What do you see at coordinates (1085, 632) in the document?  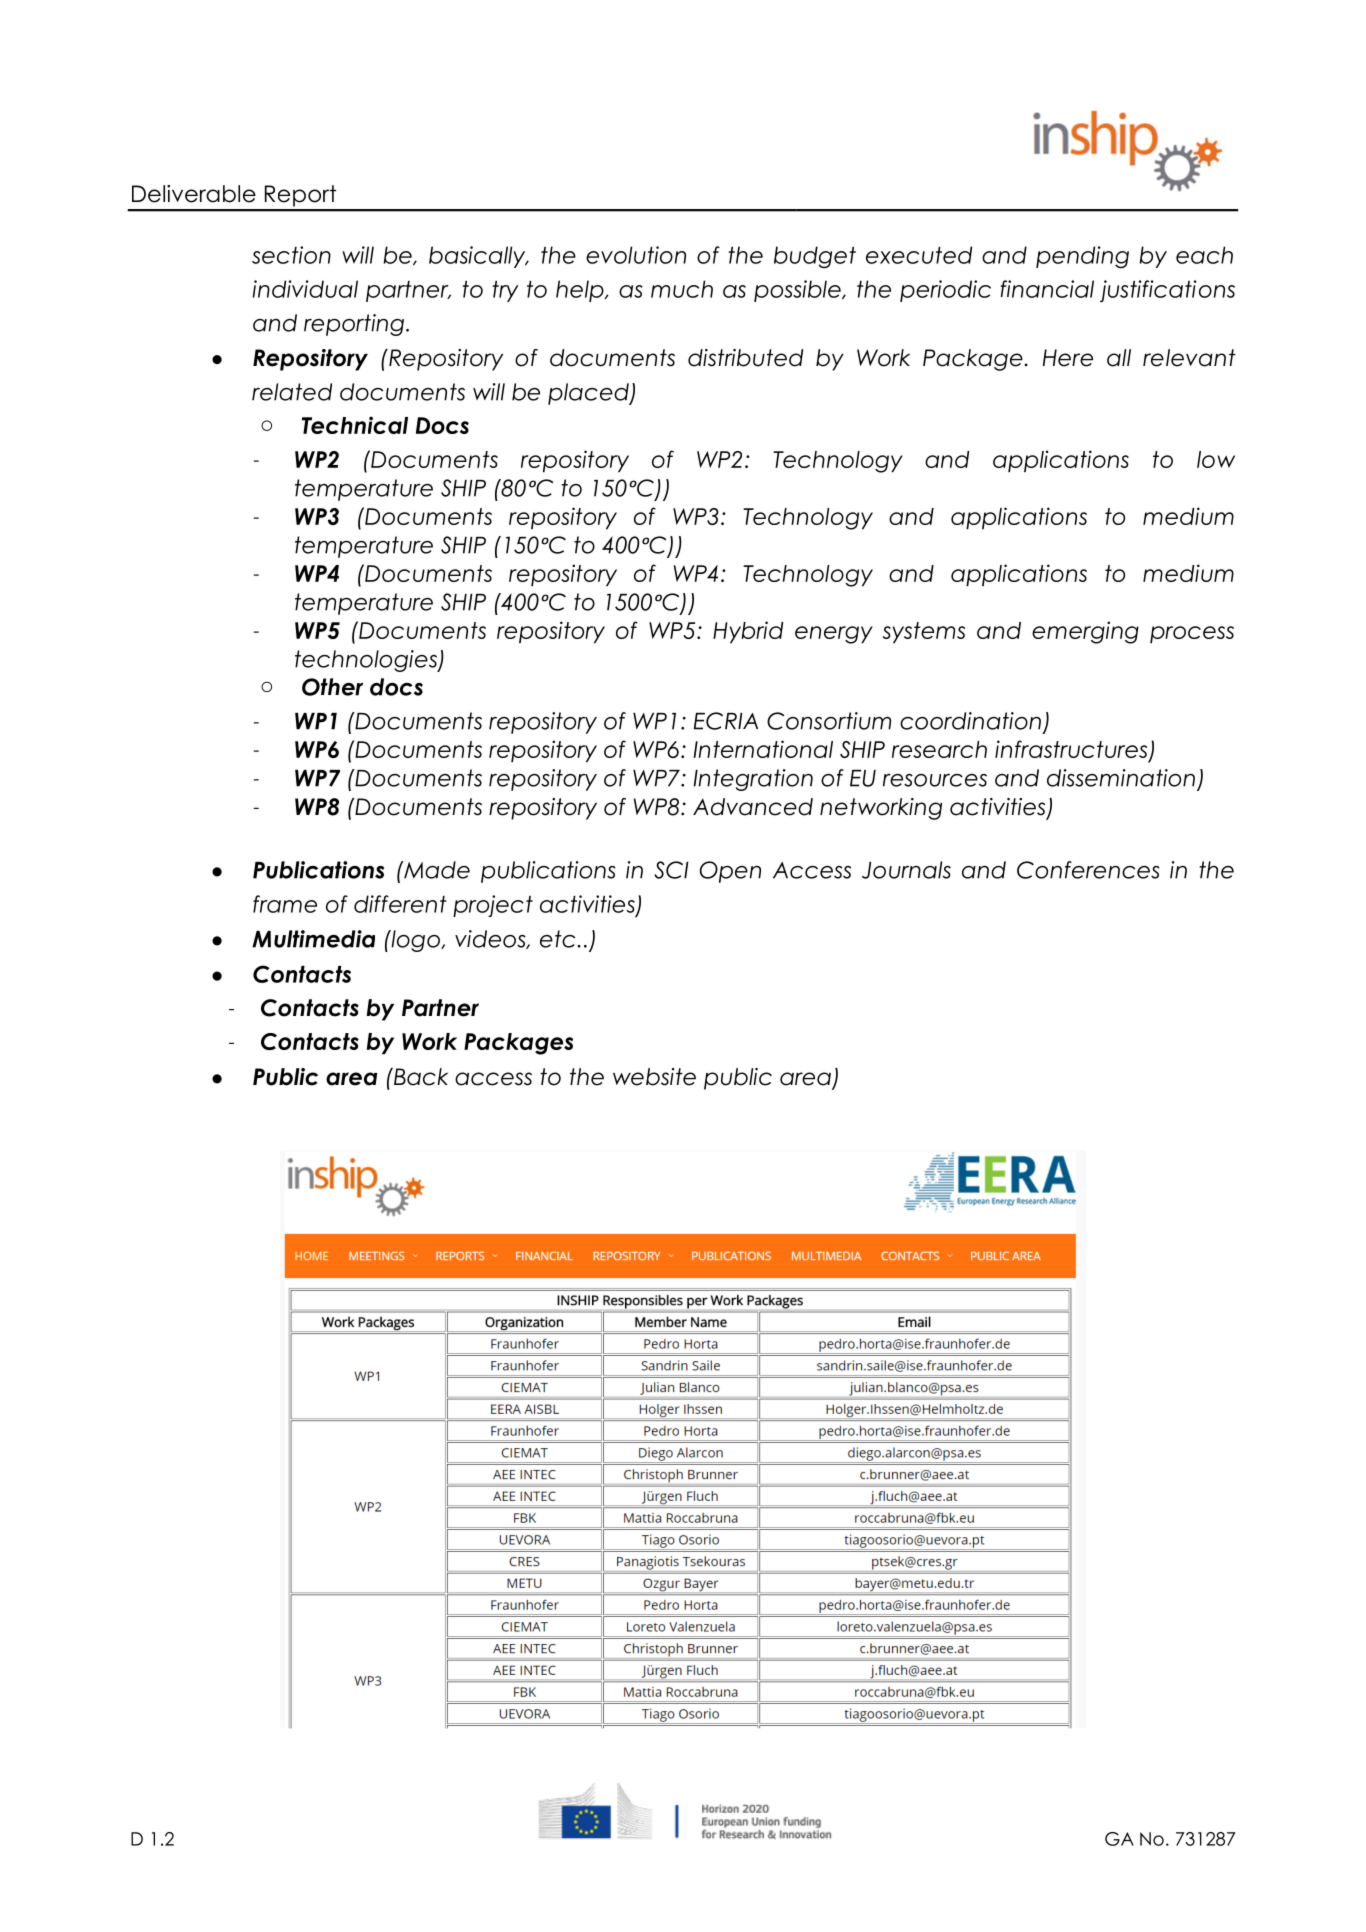 I see `emerging` at bounding box center [1085, 632].
